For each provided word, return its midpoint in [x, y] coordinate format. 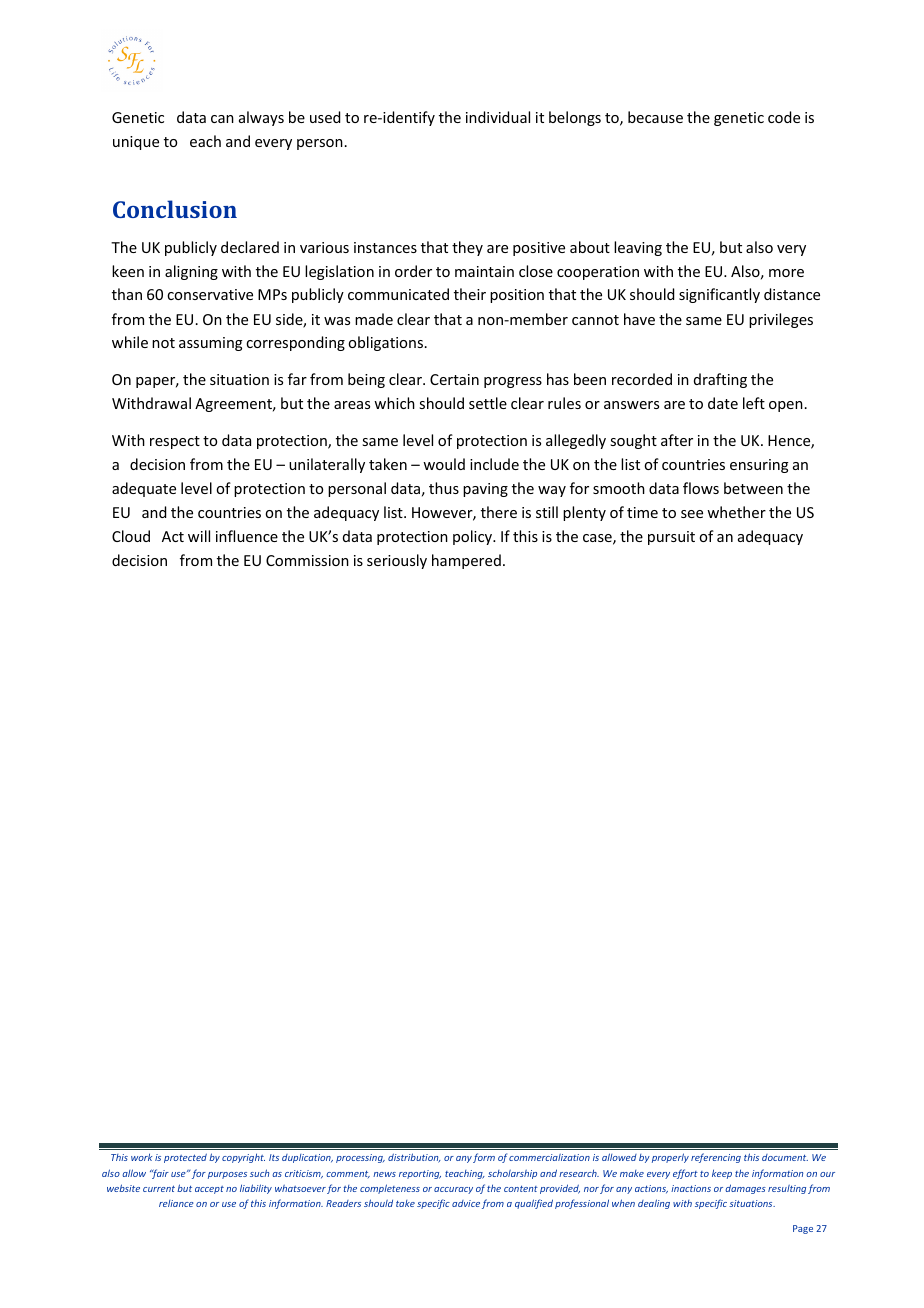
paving [485, 490]
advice [466, 1203]
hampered [466, 561]
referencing [716, 1158]
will [199, 536]
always [261, 118]
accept [209, 1190]
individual [498, 117]
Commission [307, 560]
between [753, 488]
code [784, 117]
